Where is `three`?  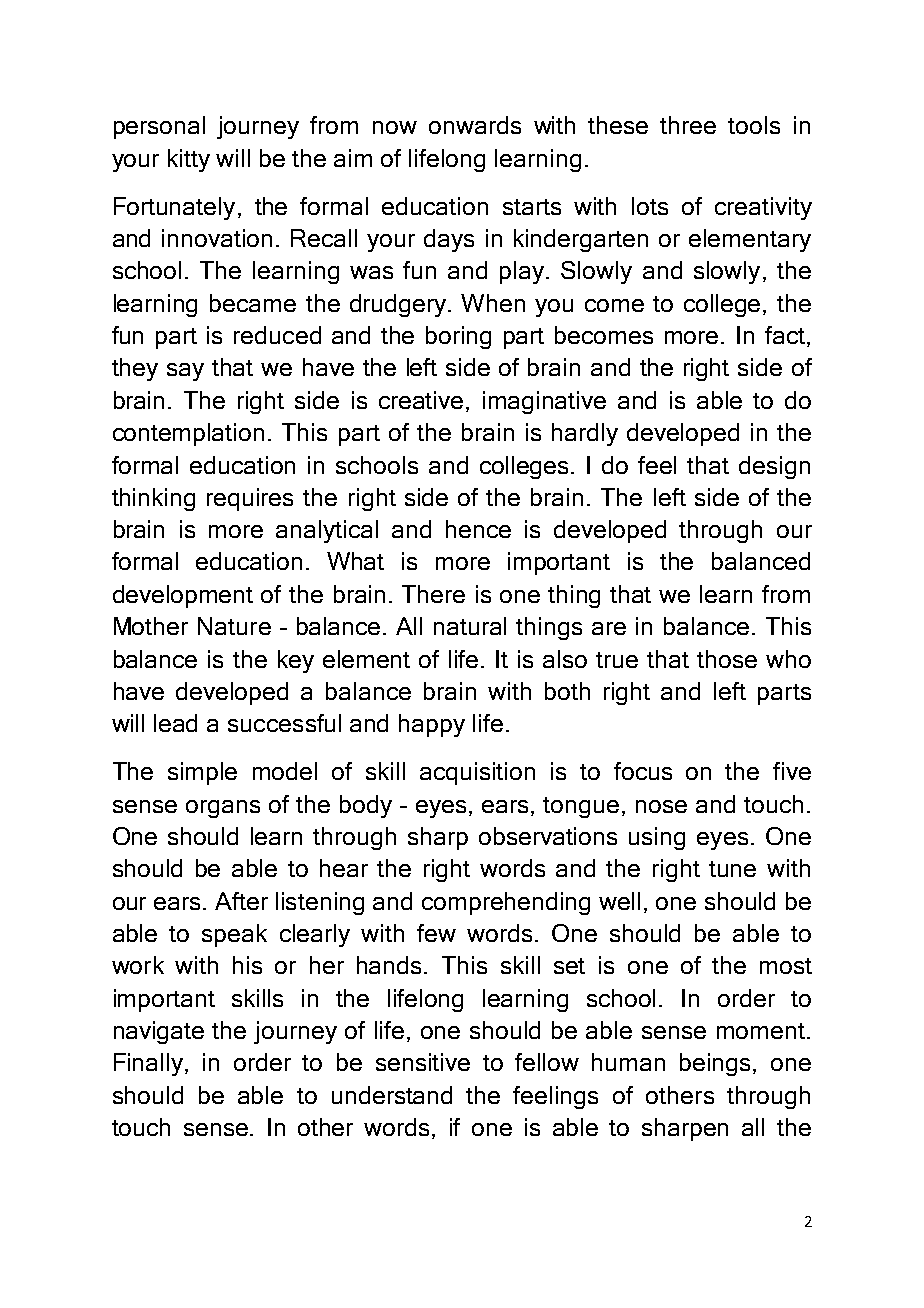 three is located at coordinates (688, 125).
